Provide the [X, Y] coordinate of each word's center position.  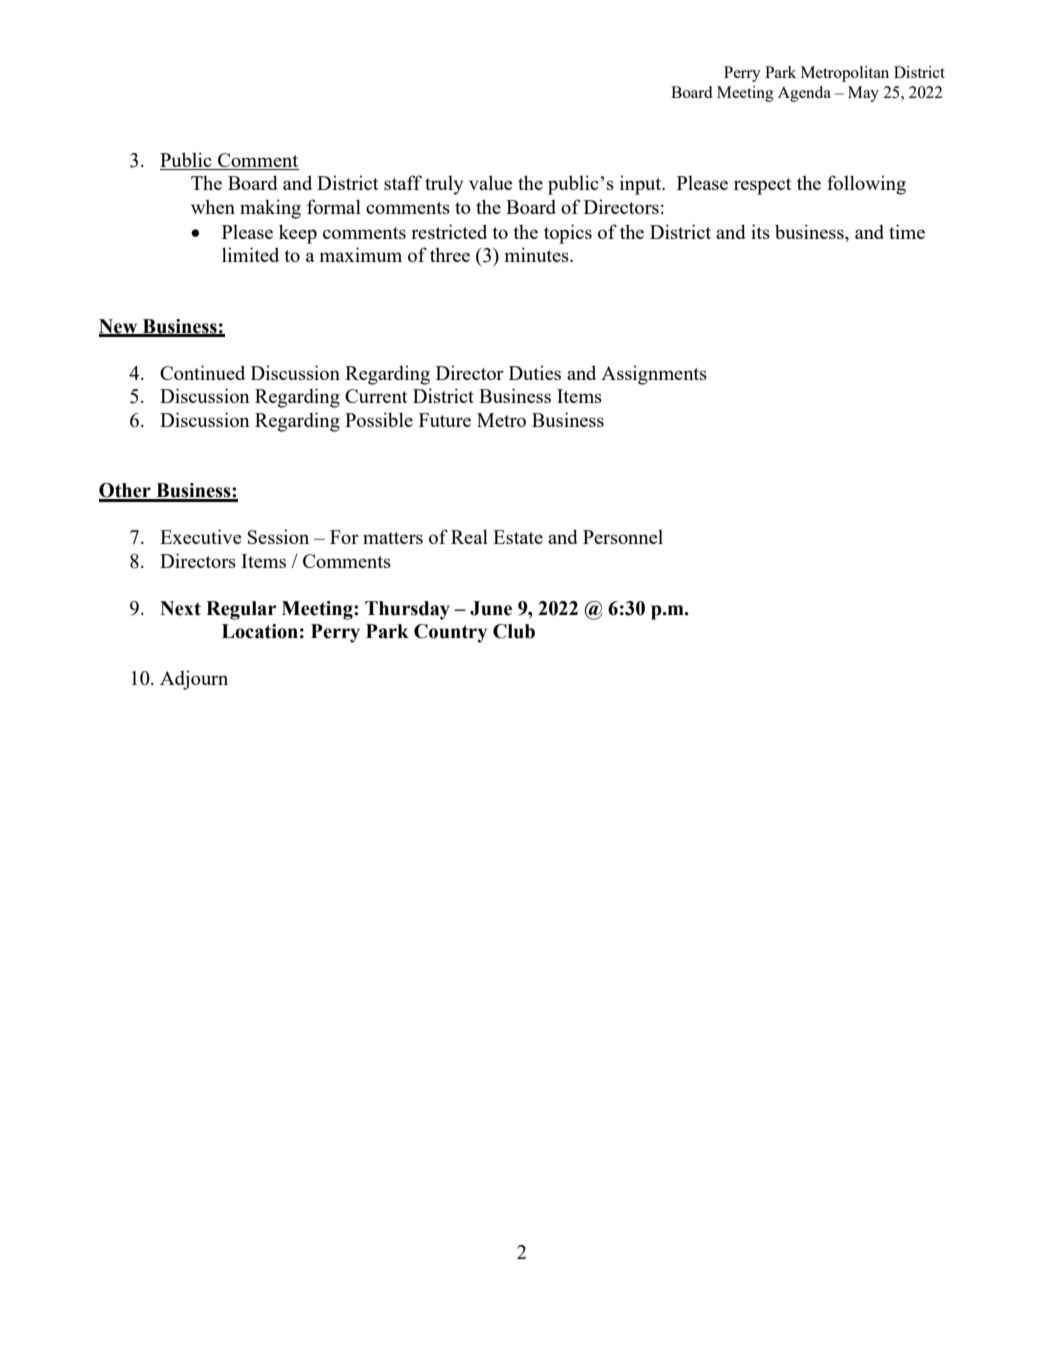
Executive [201, 536]
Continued [202, 372]
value [491, 182]
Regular [241, 610]
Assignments [654, 375]
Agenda [804, 94]
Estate [518, 537]
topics [568, 234]
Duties [535, 372]
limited [250, 254]
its [760, 231]
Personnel [623, 537]
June [491, 608]
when [213, 206]
